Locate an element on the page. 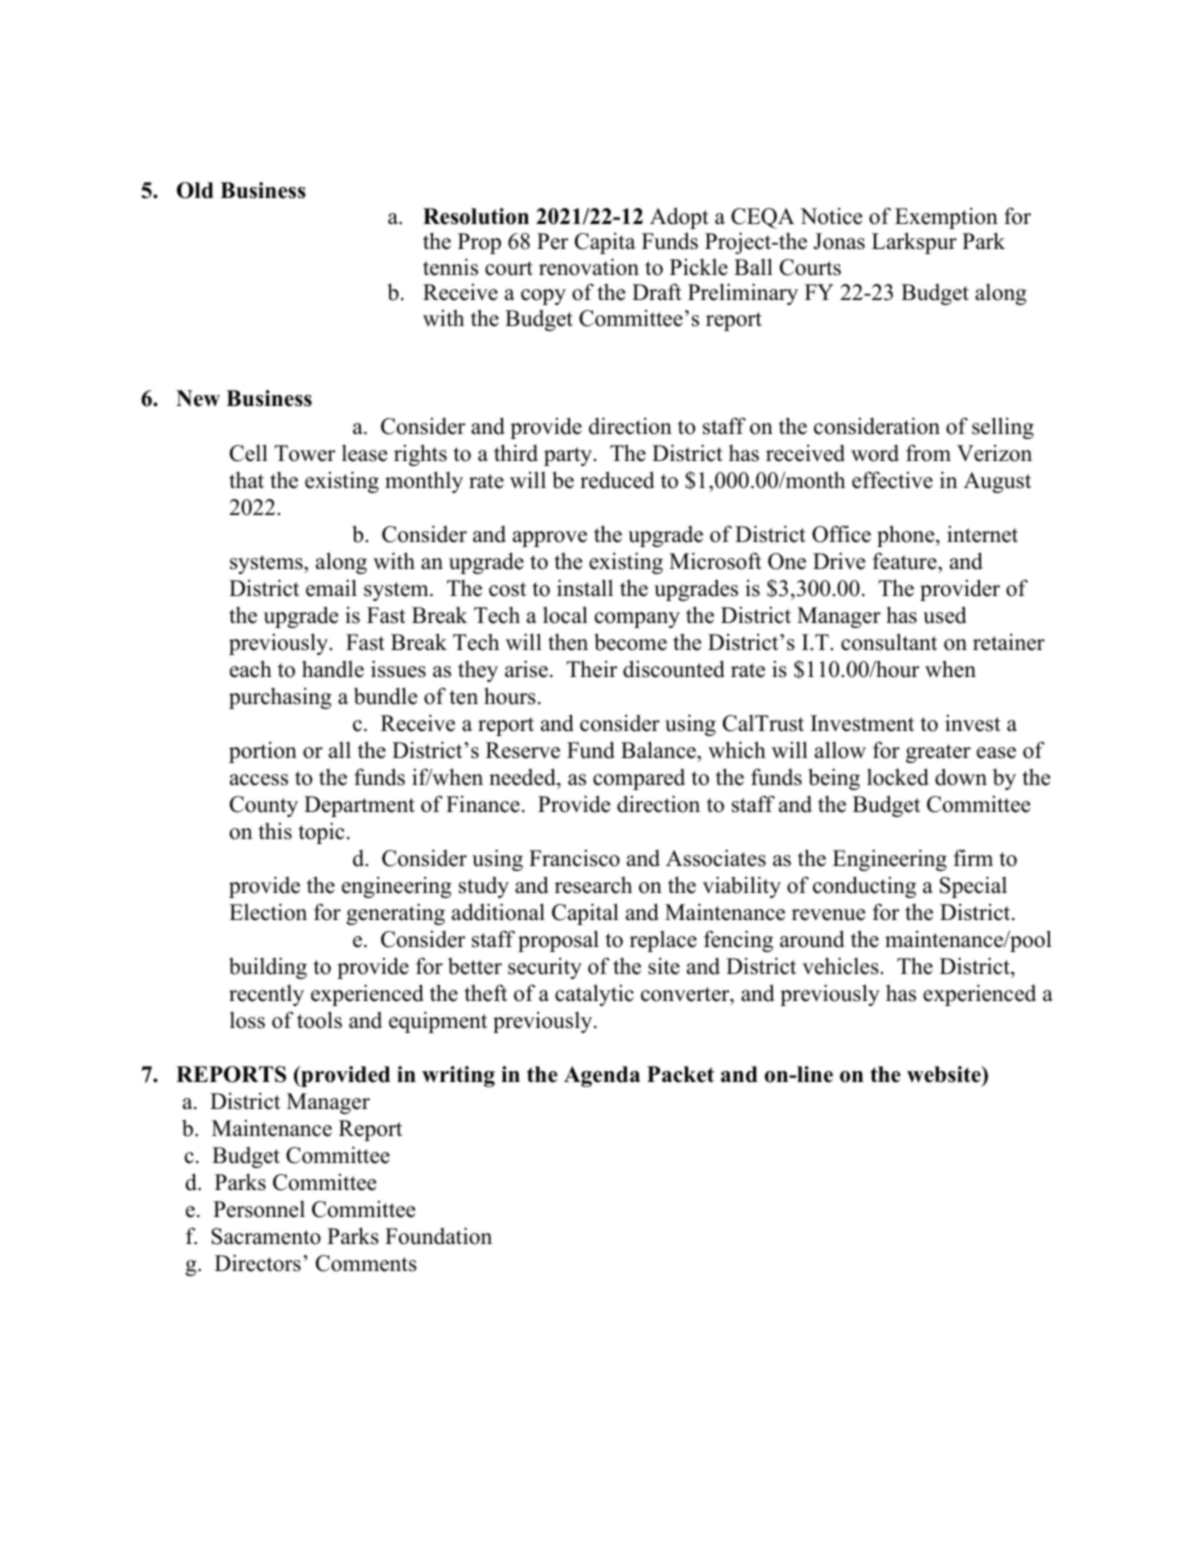  Balance is located at coordinates (659, 750).
